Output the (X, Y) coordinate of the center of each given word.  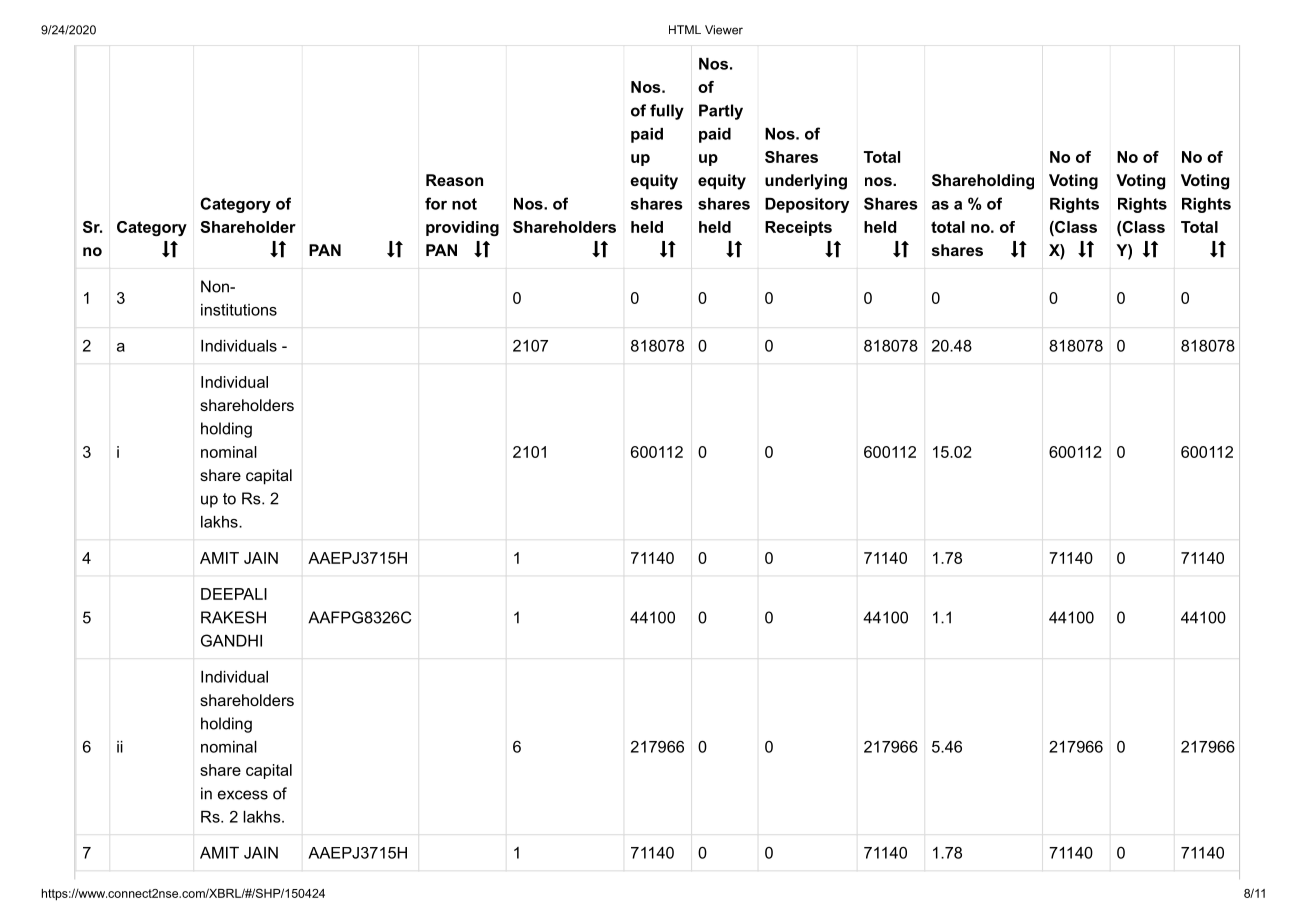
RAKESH (233, 617)
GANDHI (231, 640)
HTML (685, 29)
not (464, 204)
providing (462, 228)
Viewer (724, 30)
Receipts (798, 228)
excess (243, 795)
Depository (807, 205)
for (436, 203)
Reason (454, 180)
